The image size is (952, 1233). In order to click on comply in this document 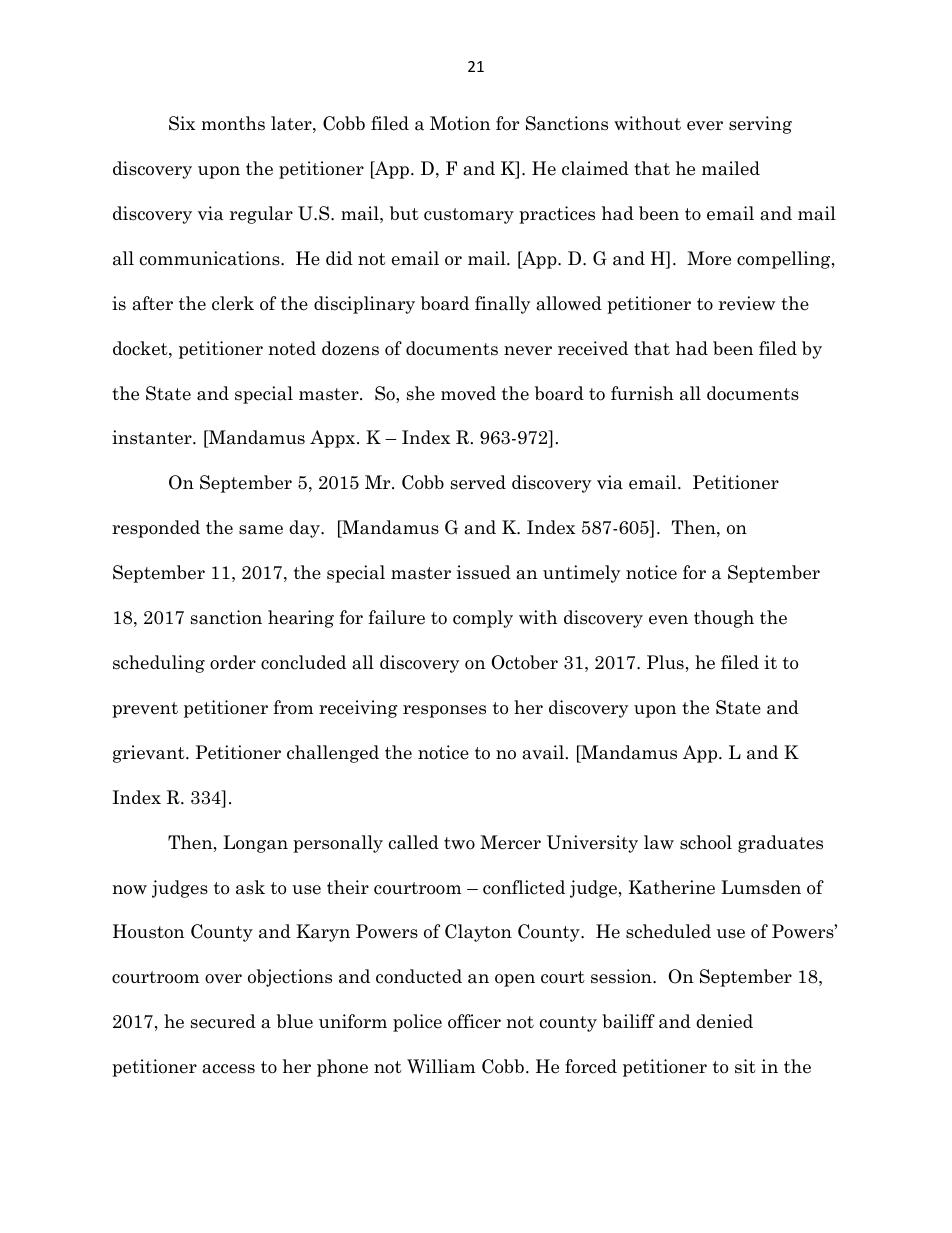, I will do `click(483, 619)`.
